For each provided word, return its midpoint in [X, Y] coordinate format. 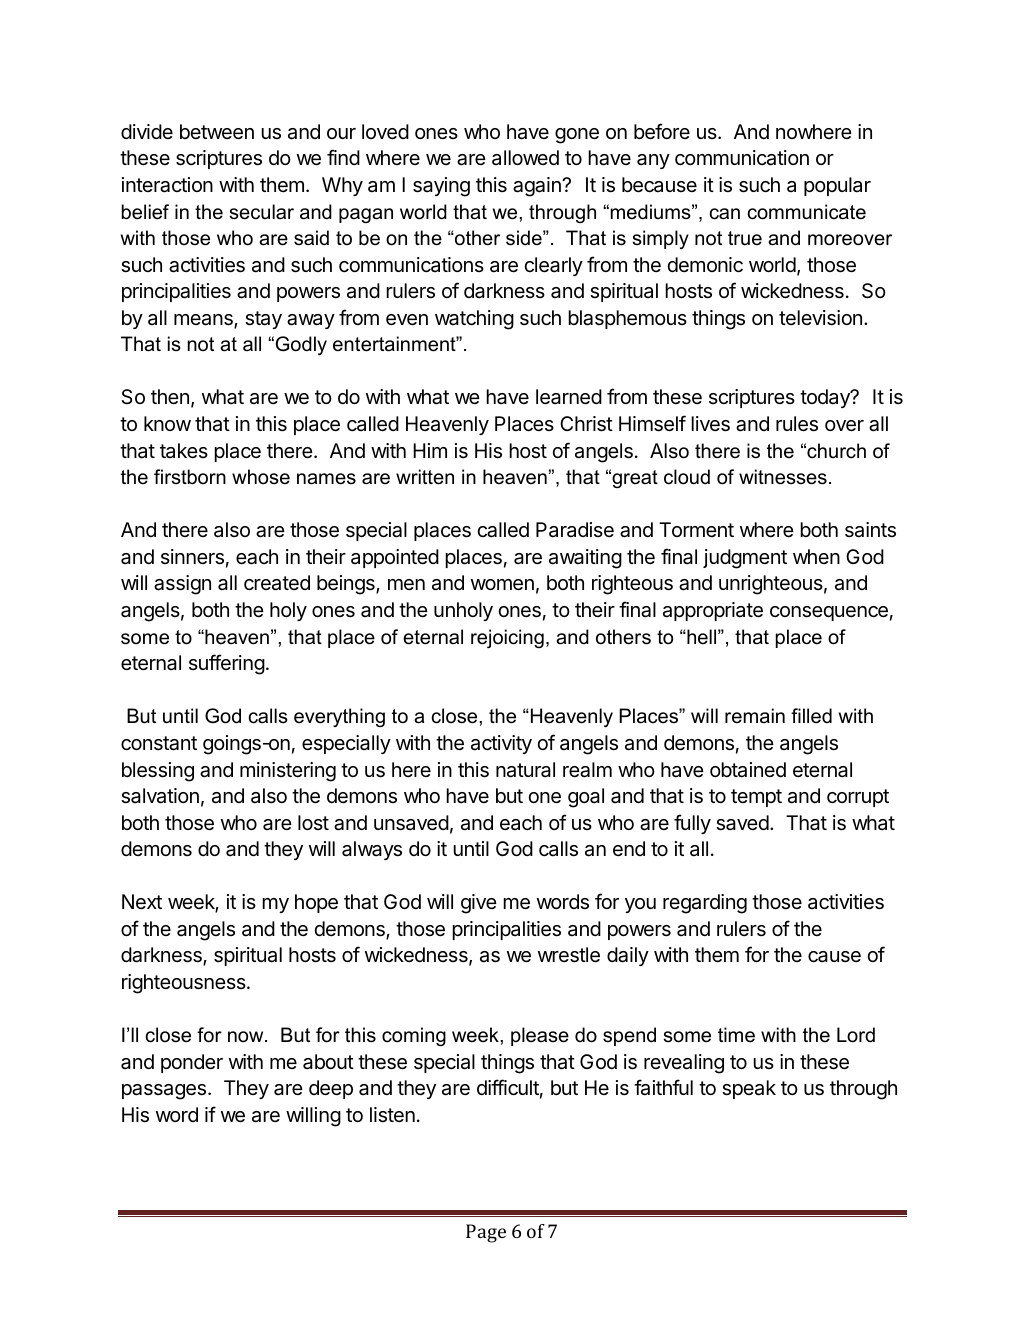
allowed [525, 158]
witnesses [783, 477]
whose [261, 477]
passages [165, 1092]
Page [486, 1233]
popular [837, 186]
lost [313, 822]
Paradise [575, 530]
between [217, 132]
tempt [756, 798]
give [479, 904]
